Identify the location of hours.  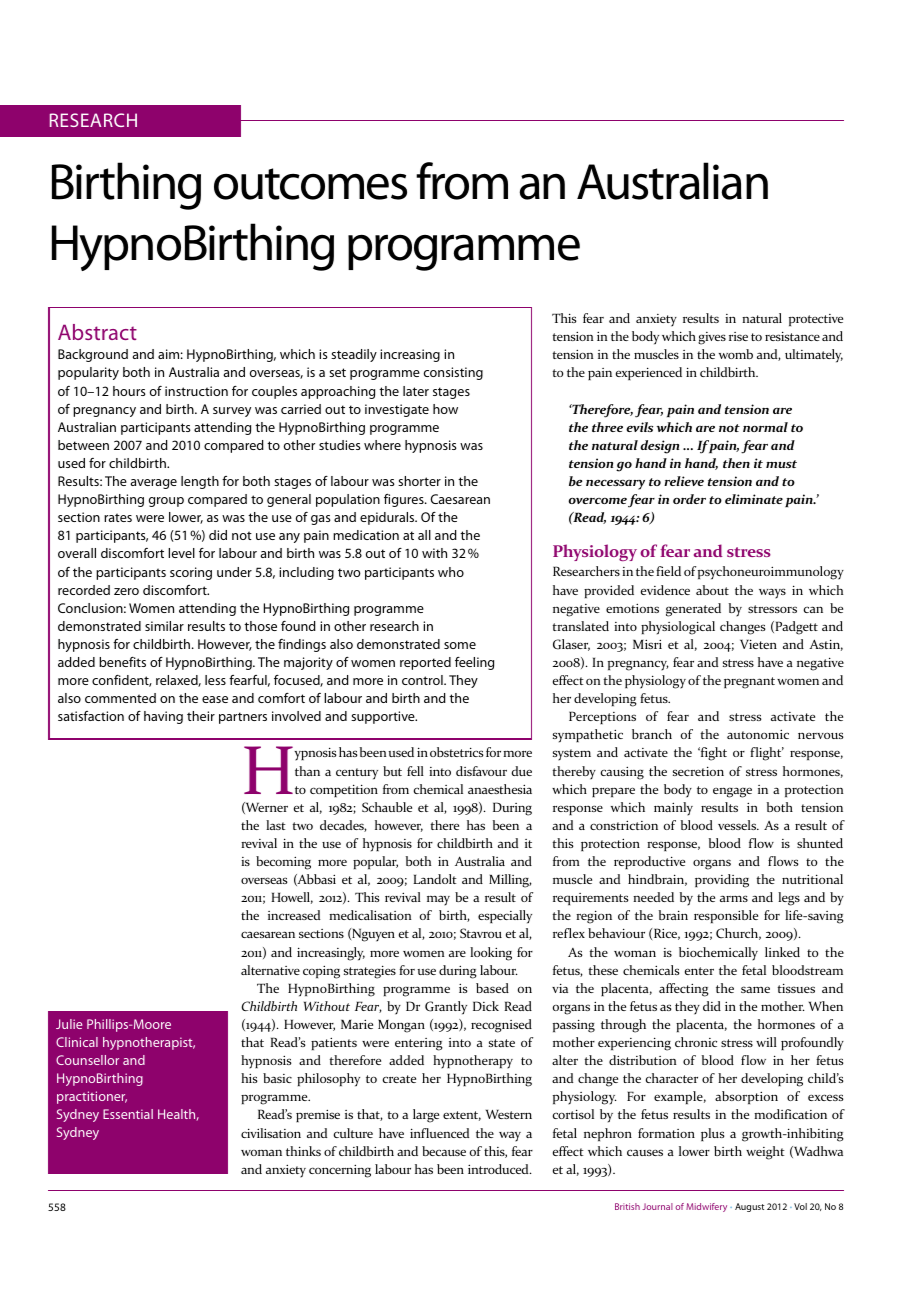
(129, 391).
